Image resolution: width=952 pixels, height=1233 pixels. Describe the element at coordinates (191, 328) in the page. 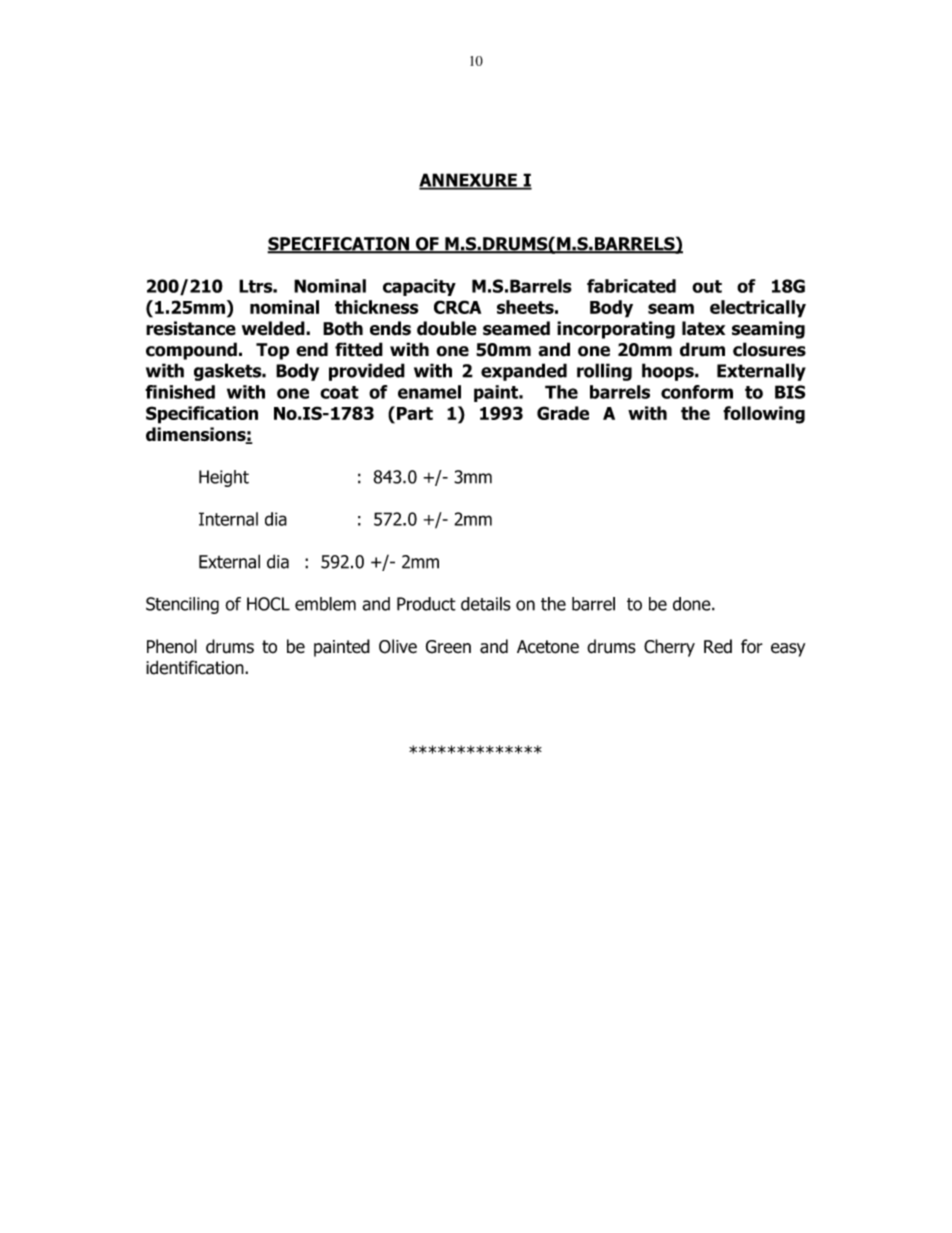

I see `resistance` at that location.
